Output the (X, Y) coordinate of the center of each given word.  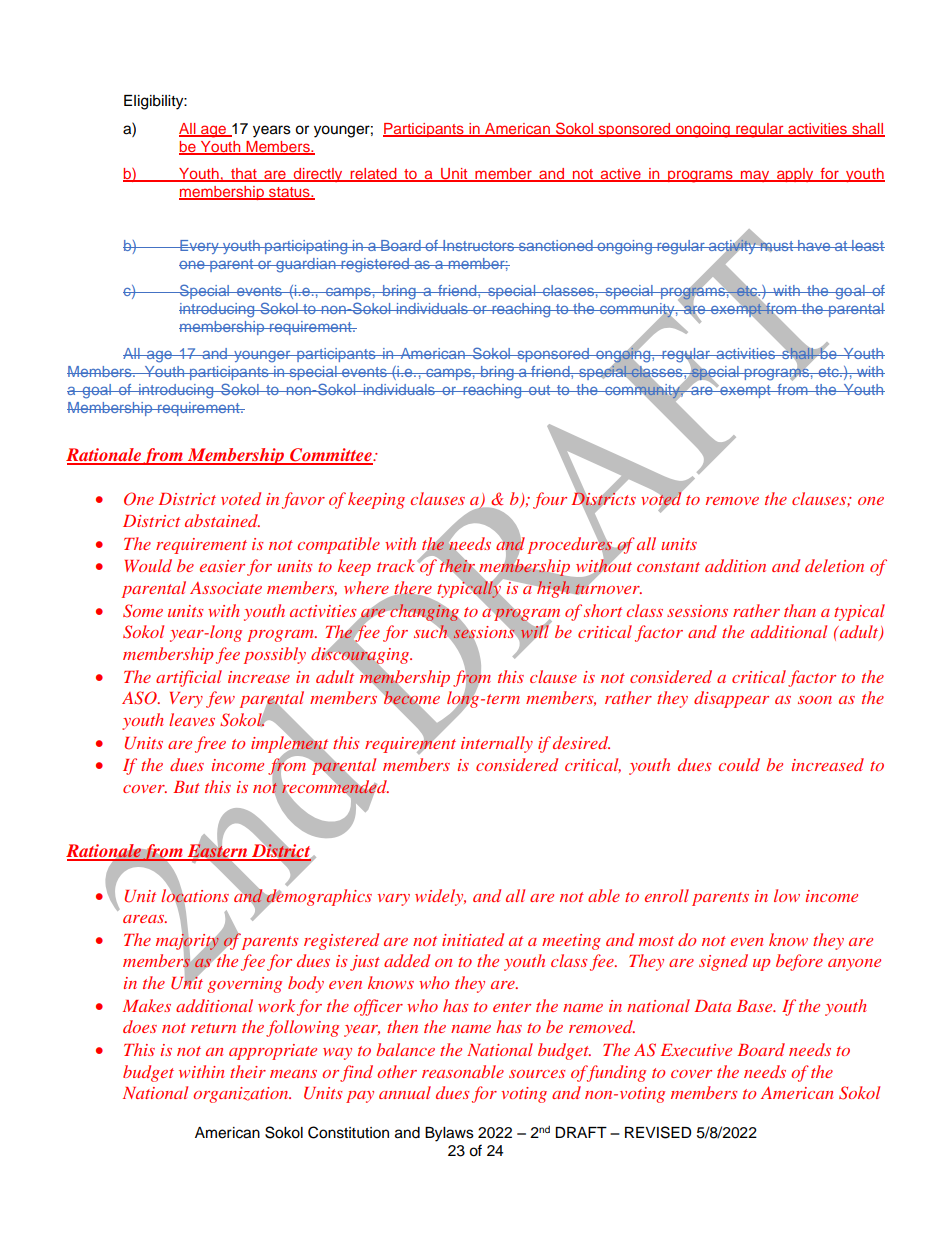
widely (440, 897)
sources (537, 1074)
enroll (667, 895)
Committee (331, 456)
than (800, 610)
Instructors (478, 245)
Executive (696, 1050)
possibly (275, 655)
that (244, 175)
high (553, 589)
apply (795, 175)
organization (242, 1095)
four (550, 500)
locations (195, 895)
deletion (834, 565)
